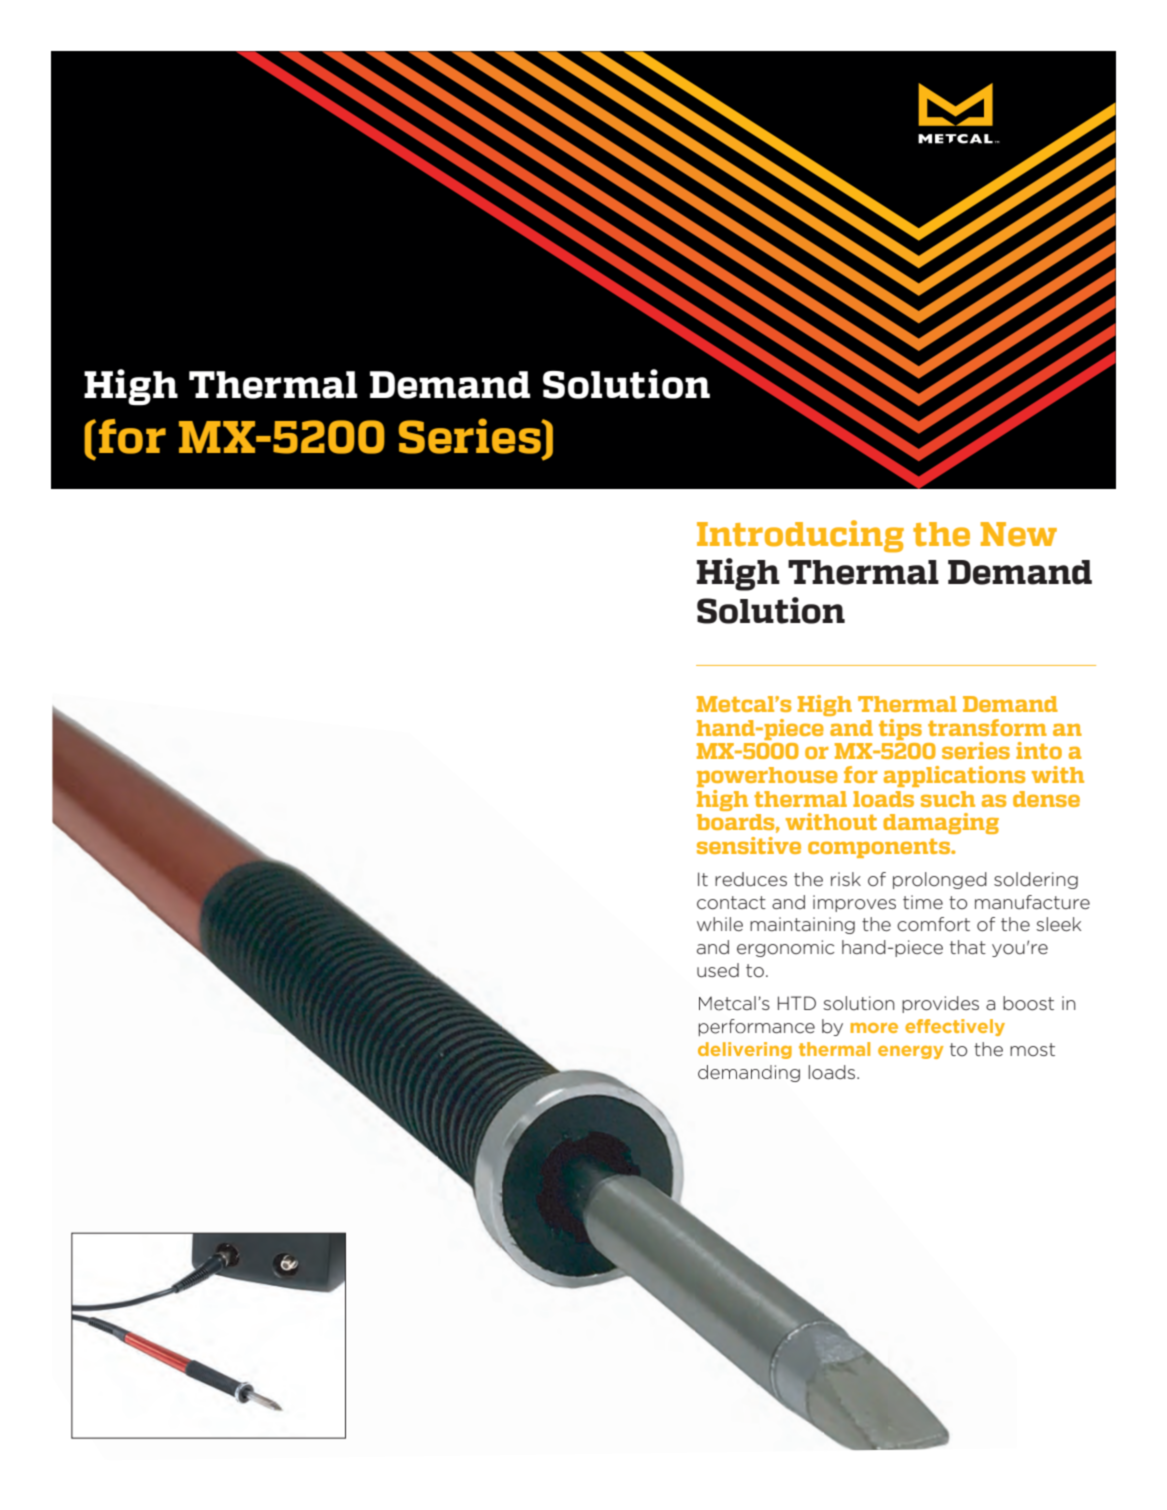  What do you see at coordinates (846, 879) in the screenshot?
I see `risk` at bounding box center [846, 879].
